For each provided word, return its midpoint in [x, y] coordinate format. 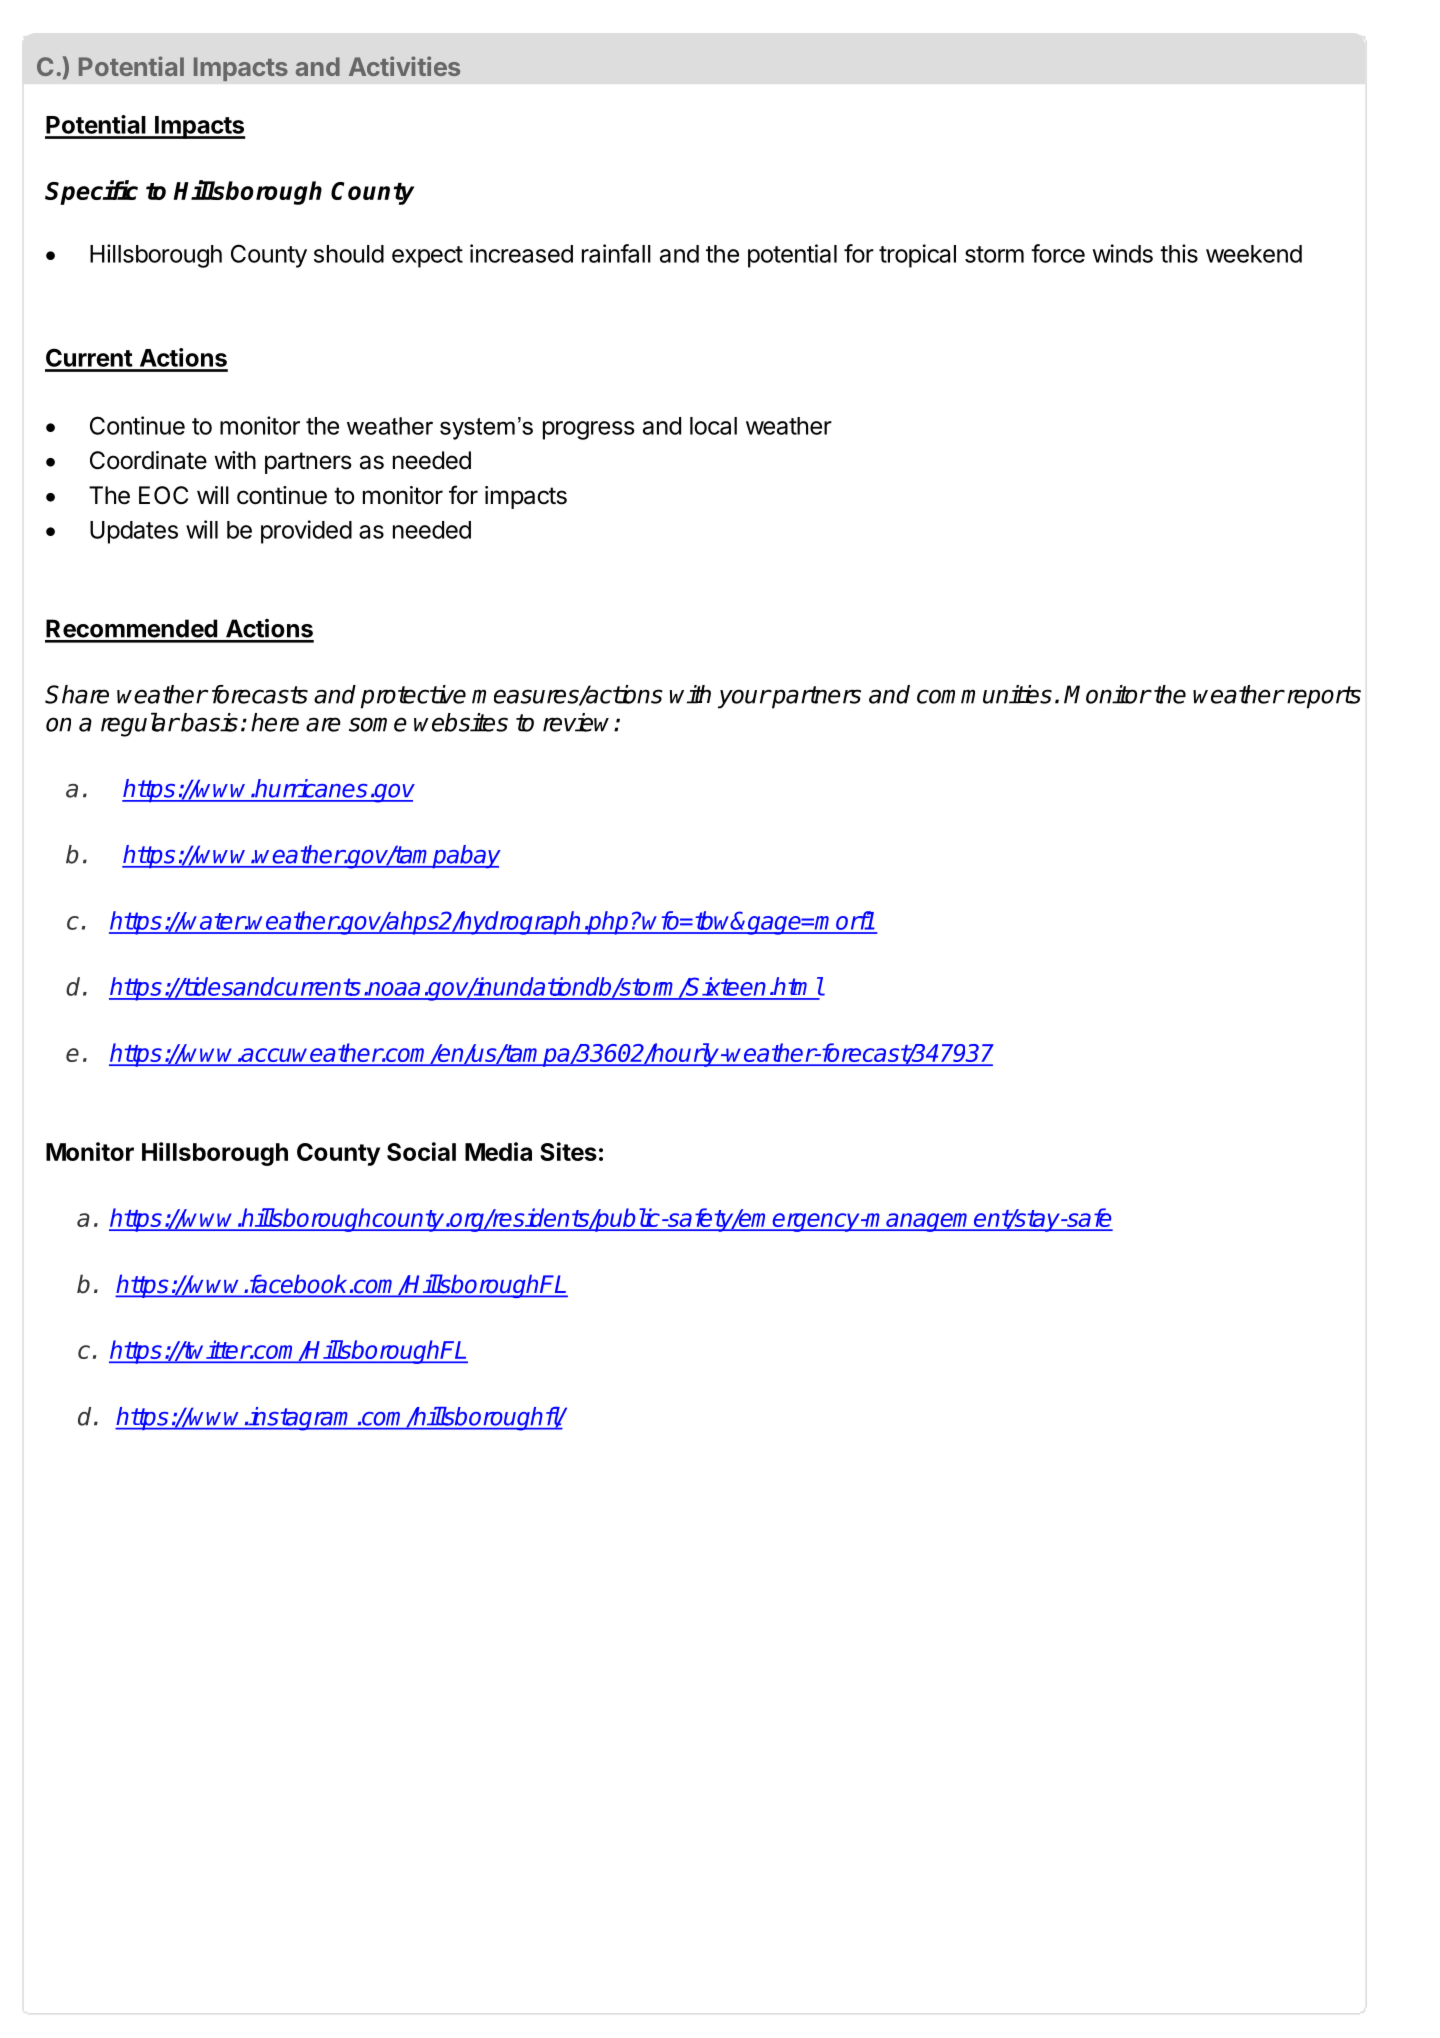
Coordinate [148, 460]
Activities [404, 66]
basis [208, 722]
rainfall [616, 253]
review [579, 722]
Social [421, 1151]
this [1179, 253]
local [713, 426]
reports [1322, 697]
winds [1122, 253]
